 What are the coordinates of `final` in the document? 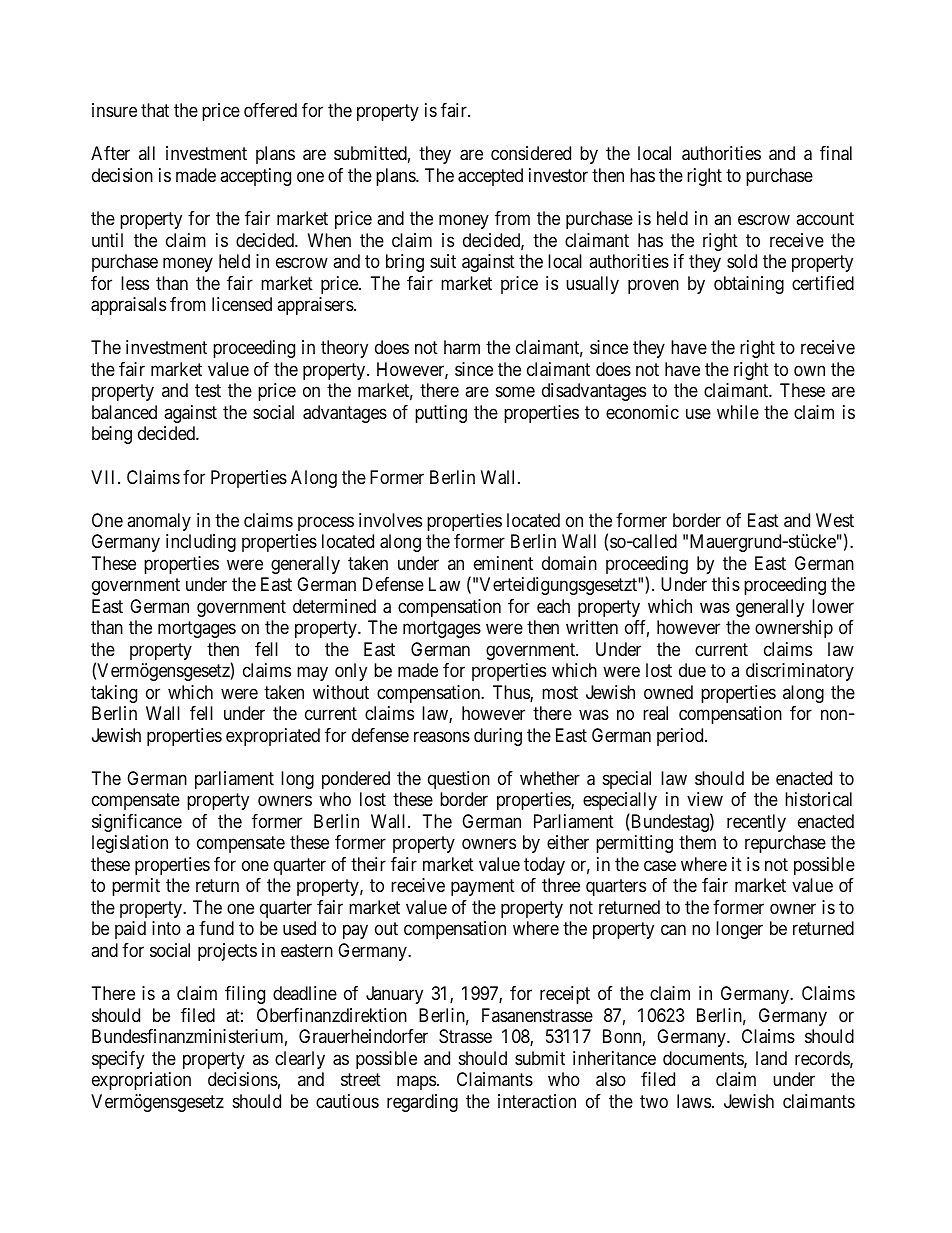 It's located at (836, 153).
